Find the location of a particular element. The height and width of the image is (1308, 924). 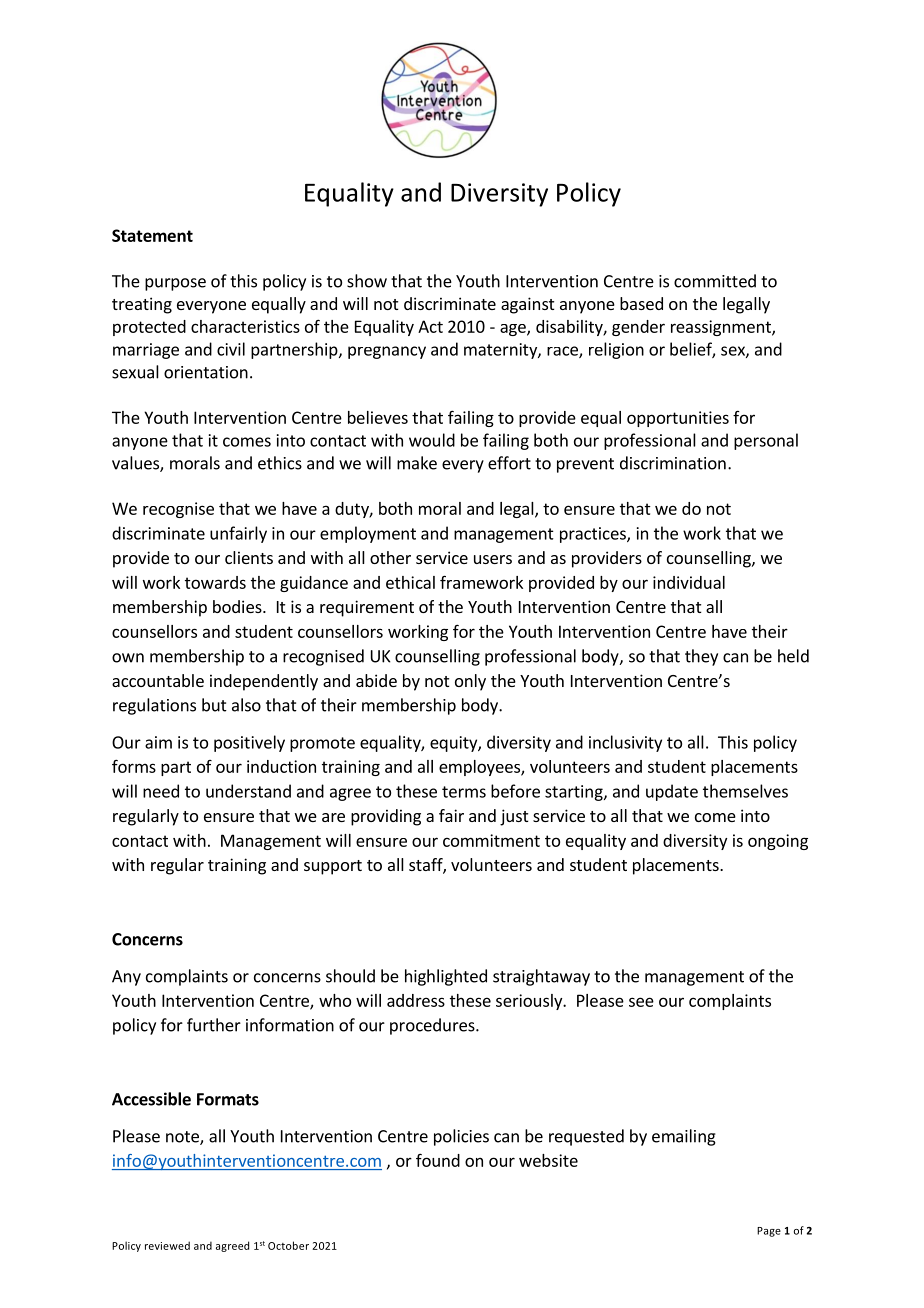

purpose is located at coordinates (175, 284).
